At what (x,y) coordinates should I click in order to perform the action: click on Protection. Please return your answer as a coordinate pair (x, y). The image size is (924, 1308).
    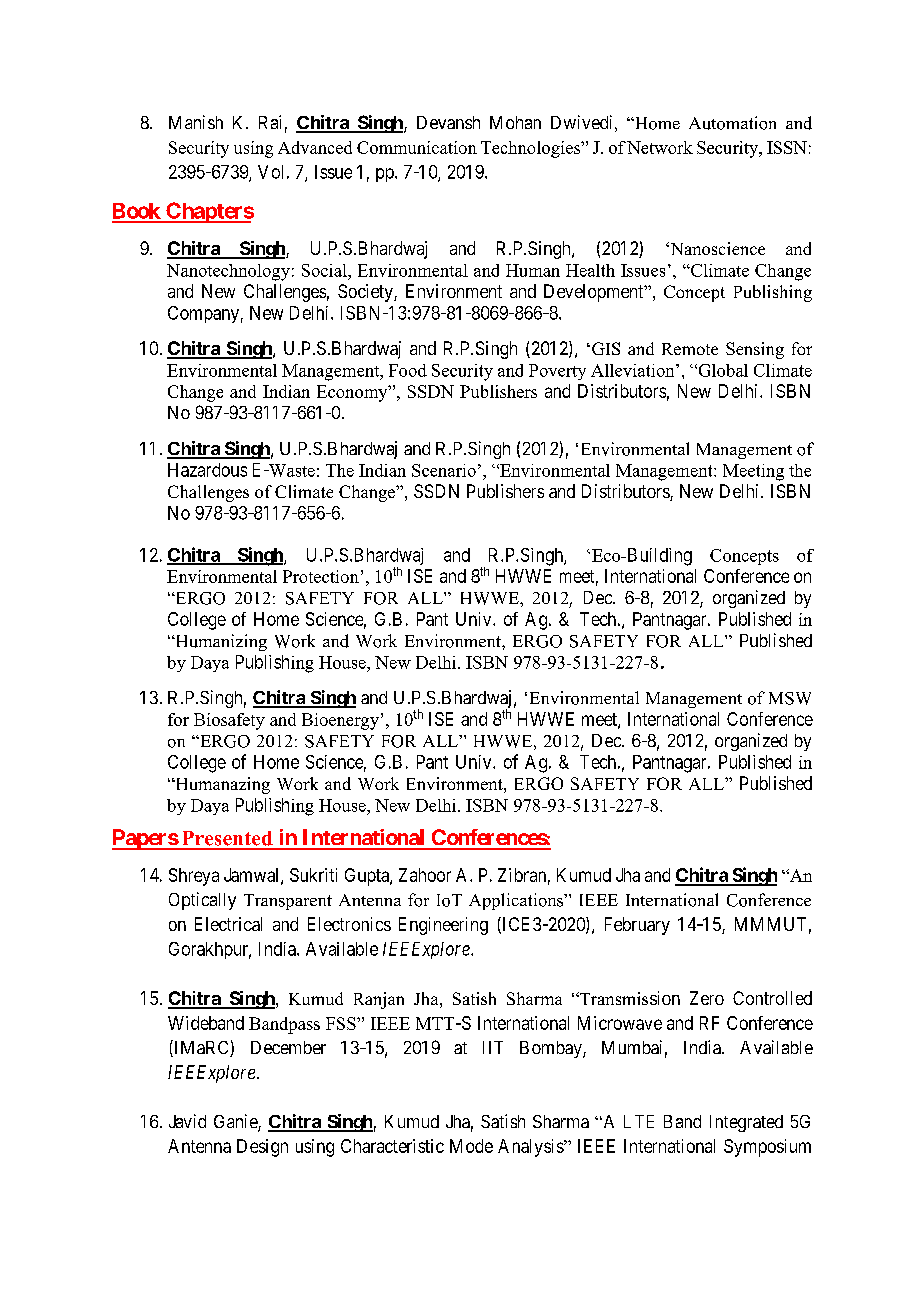
    Looking at the image, I should click on (321, 576).
